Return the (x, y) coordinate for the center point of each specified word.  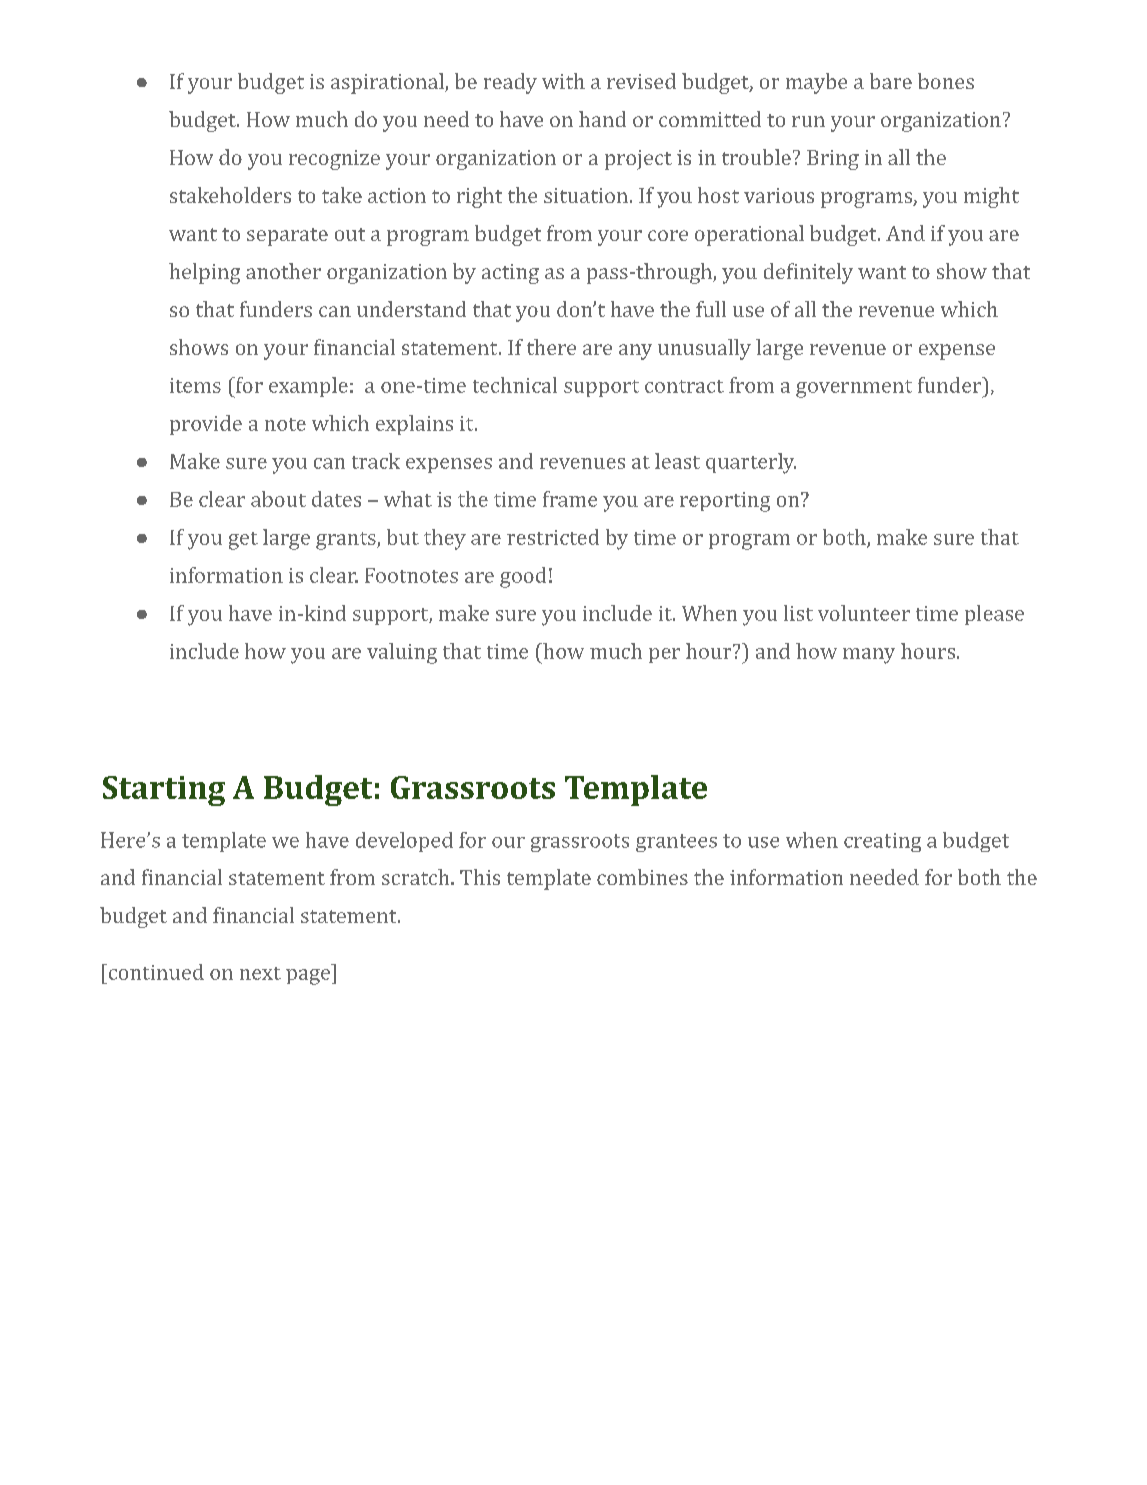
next (260, 973)
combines (642, 877)
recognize (334, 160)
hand (602, 119)
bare (891, 81)
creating (882, 842)
